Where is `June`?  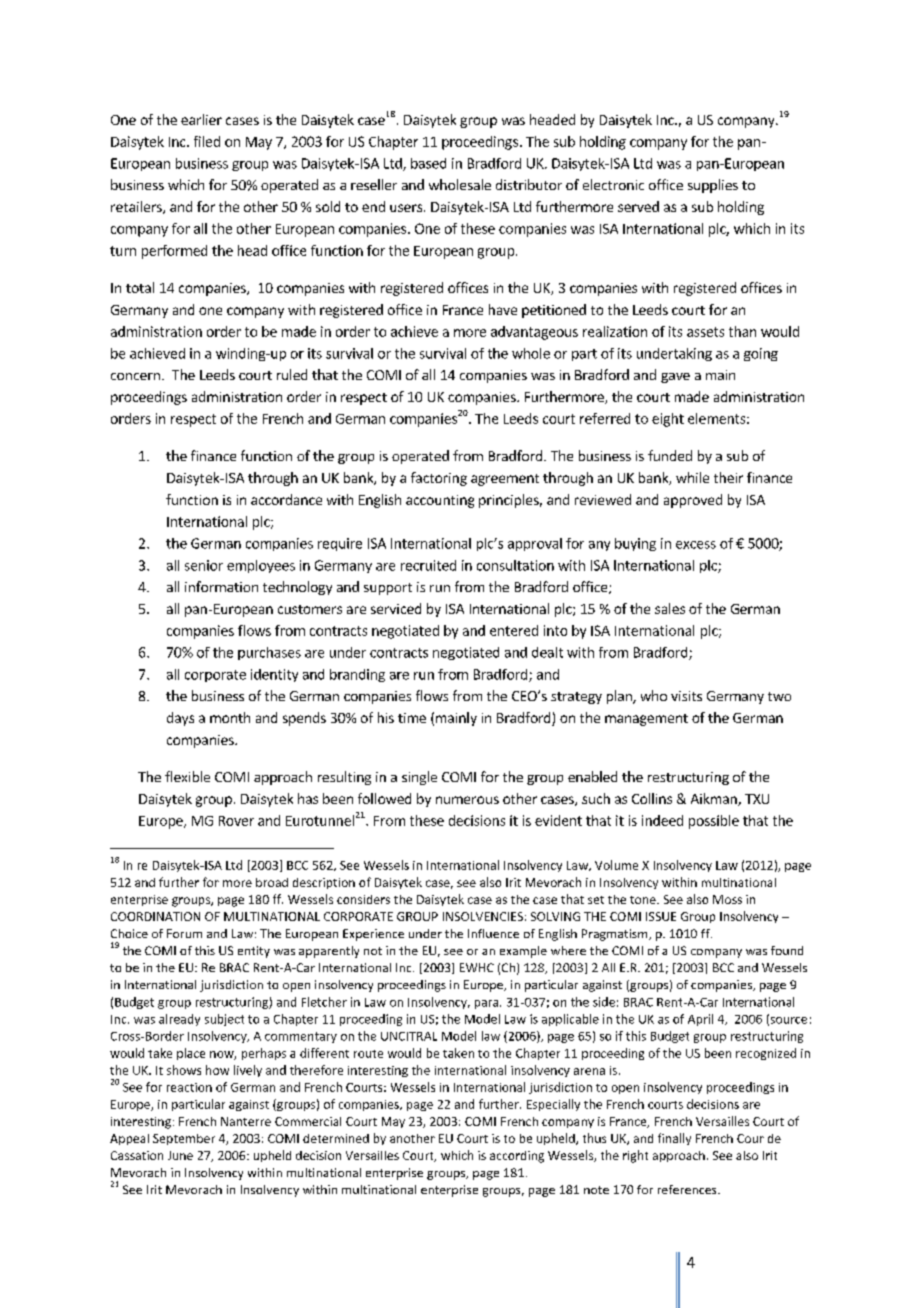 June is located at coordinates (180, 1155).
